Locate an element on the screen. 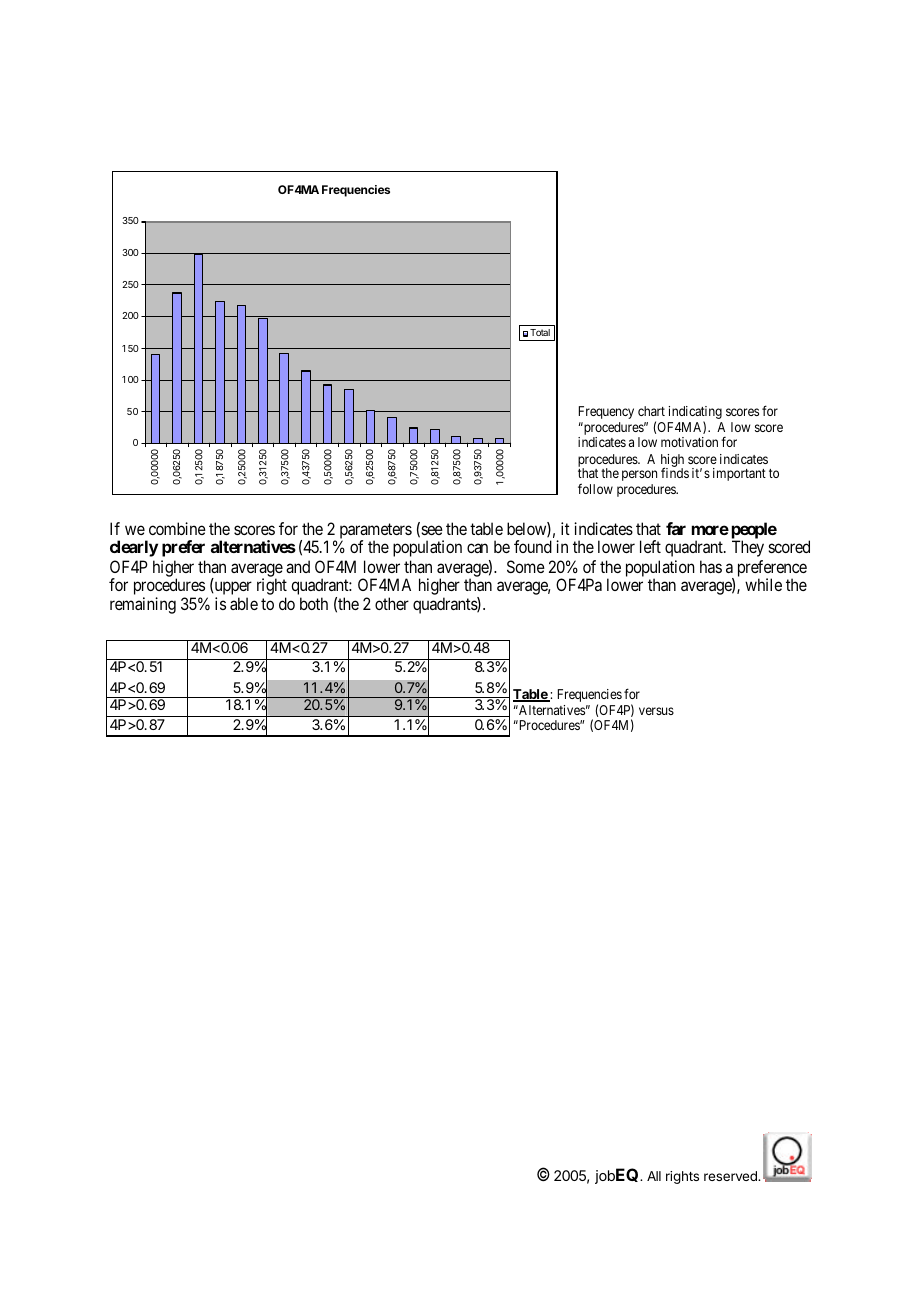 The image size is (924, 1307). reserved is located at coordinates (731, 1176).
